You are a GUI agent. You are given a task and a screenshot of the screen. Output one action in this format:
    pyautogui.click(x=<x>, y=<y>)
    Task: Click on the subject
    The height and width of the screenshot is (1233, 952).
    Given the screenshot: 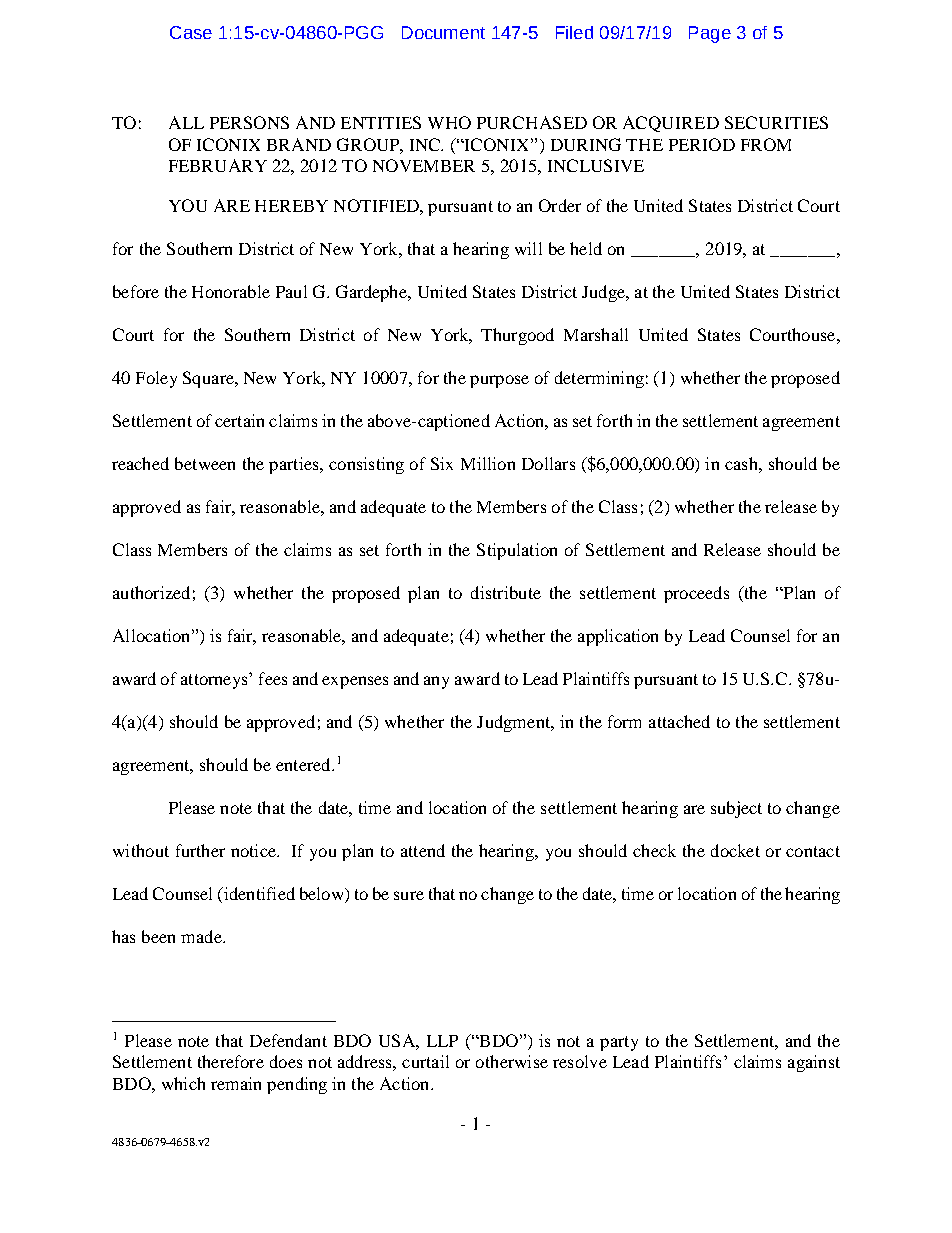 What is the action you would take?
    pyautogui.click(x=736, y=809)
